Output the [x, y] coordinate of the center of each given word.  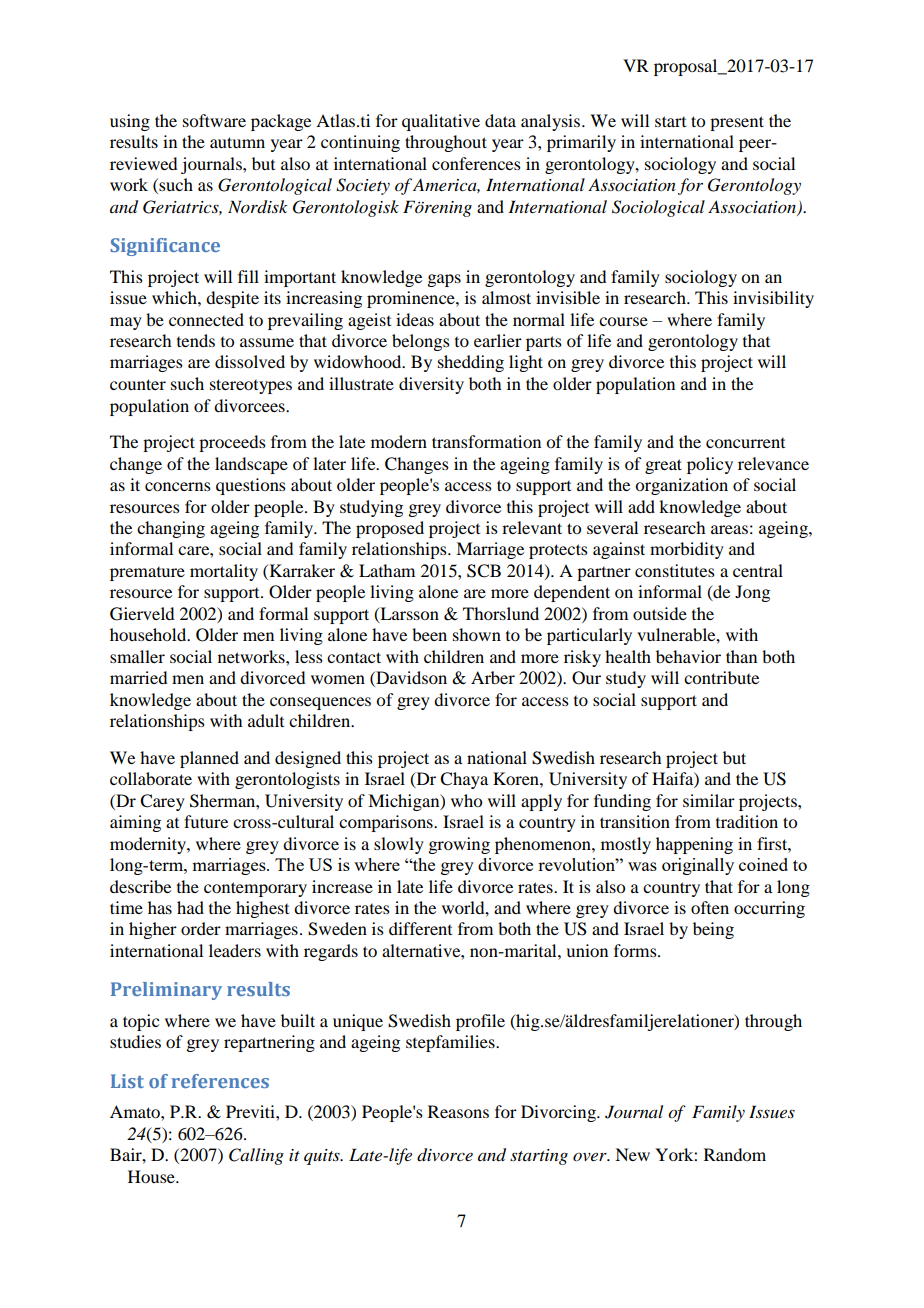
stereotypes [251, 386]
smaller [137, 656]
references [220, 1081]
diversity [431, 385]
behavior [688, 656]
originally [698, 866]
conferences [476, 163]
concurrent [745, 443]
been [429, 634]
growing [459, 845]
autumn [237, 142]
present [737, 123]
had [190, 907]
